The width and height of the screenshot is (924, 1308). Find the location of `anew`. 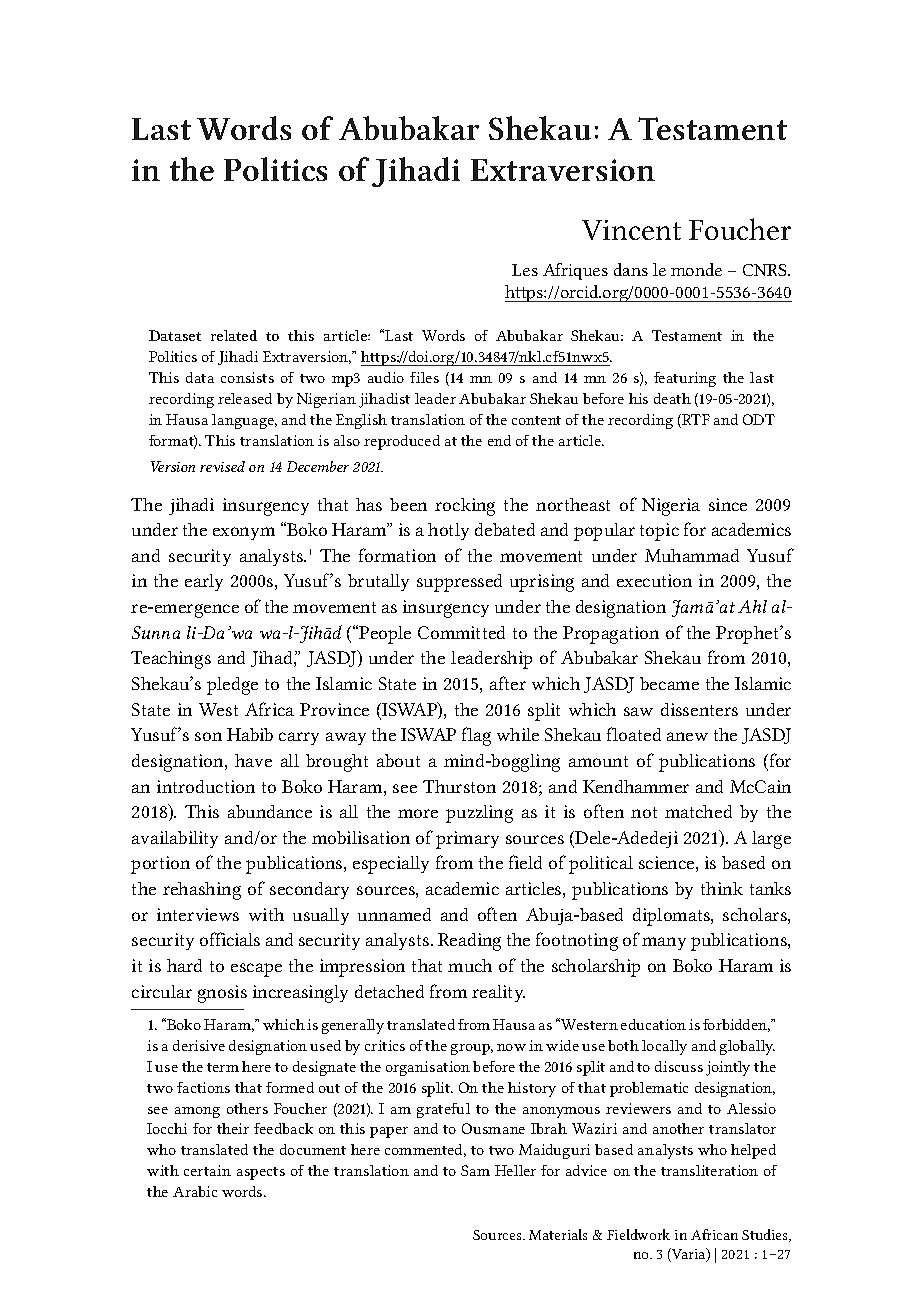

anew is located at coordinates (687, 736).
